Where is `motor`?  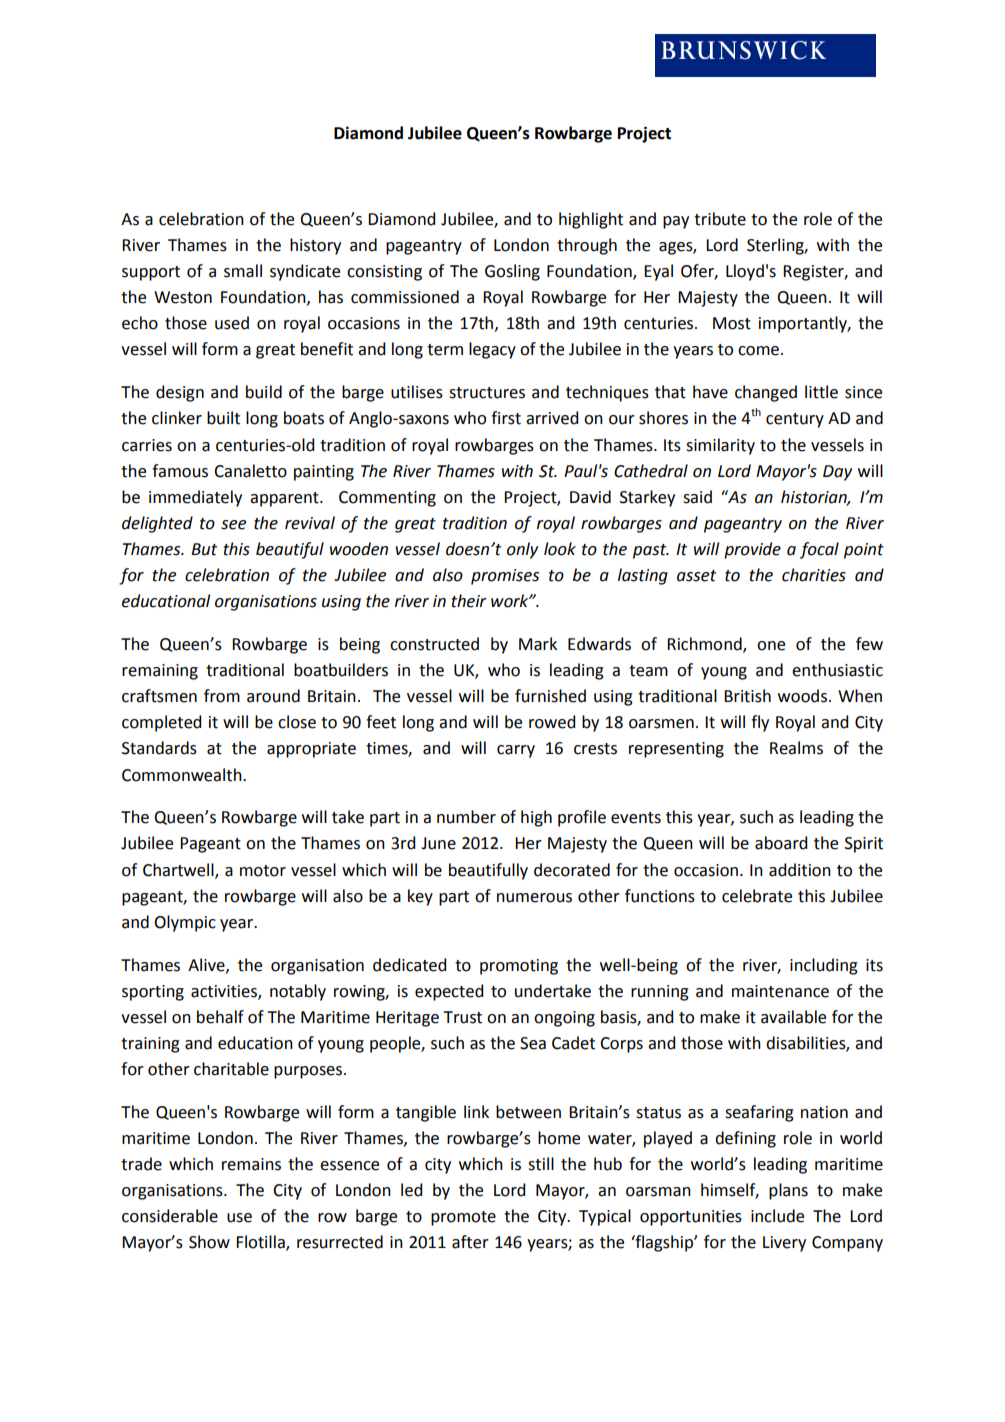 motor is located at coordinates (263, 871).
